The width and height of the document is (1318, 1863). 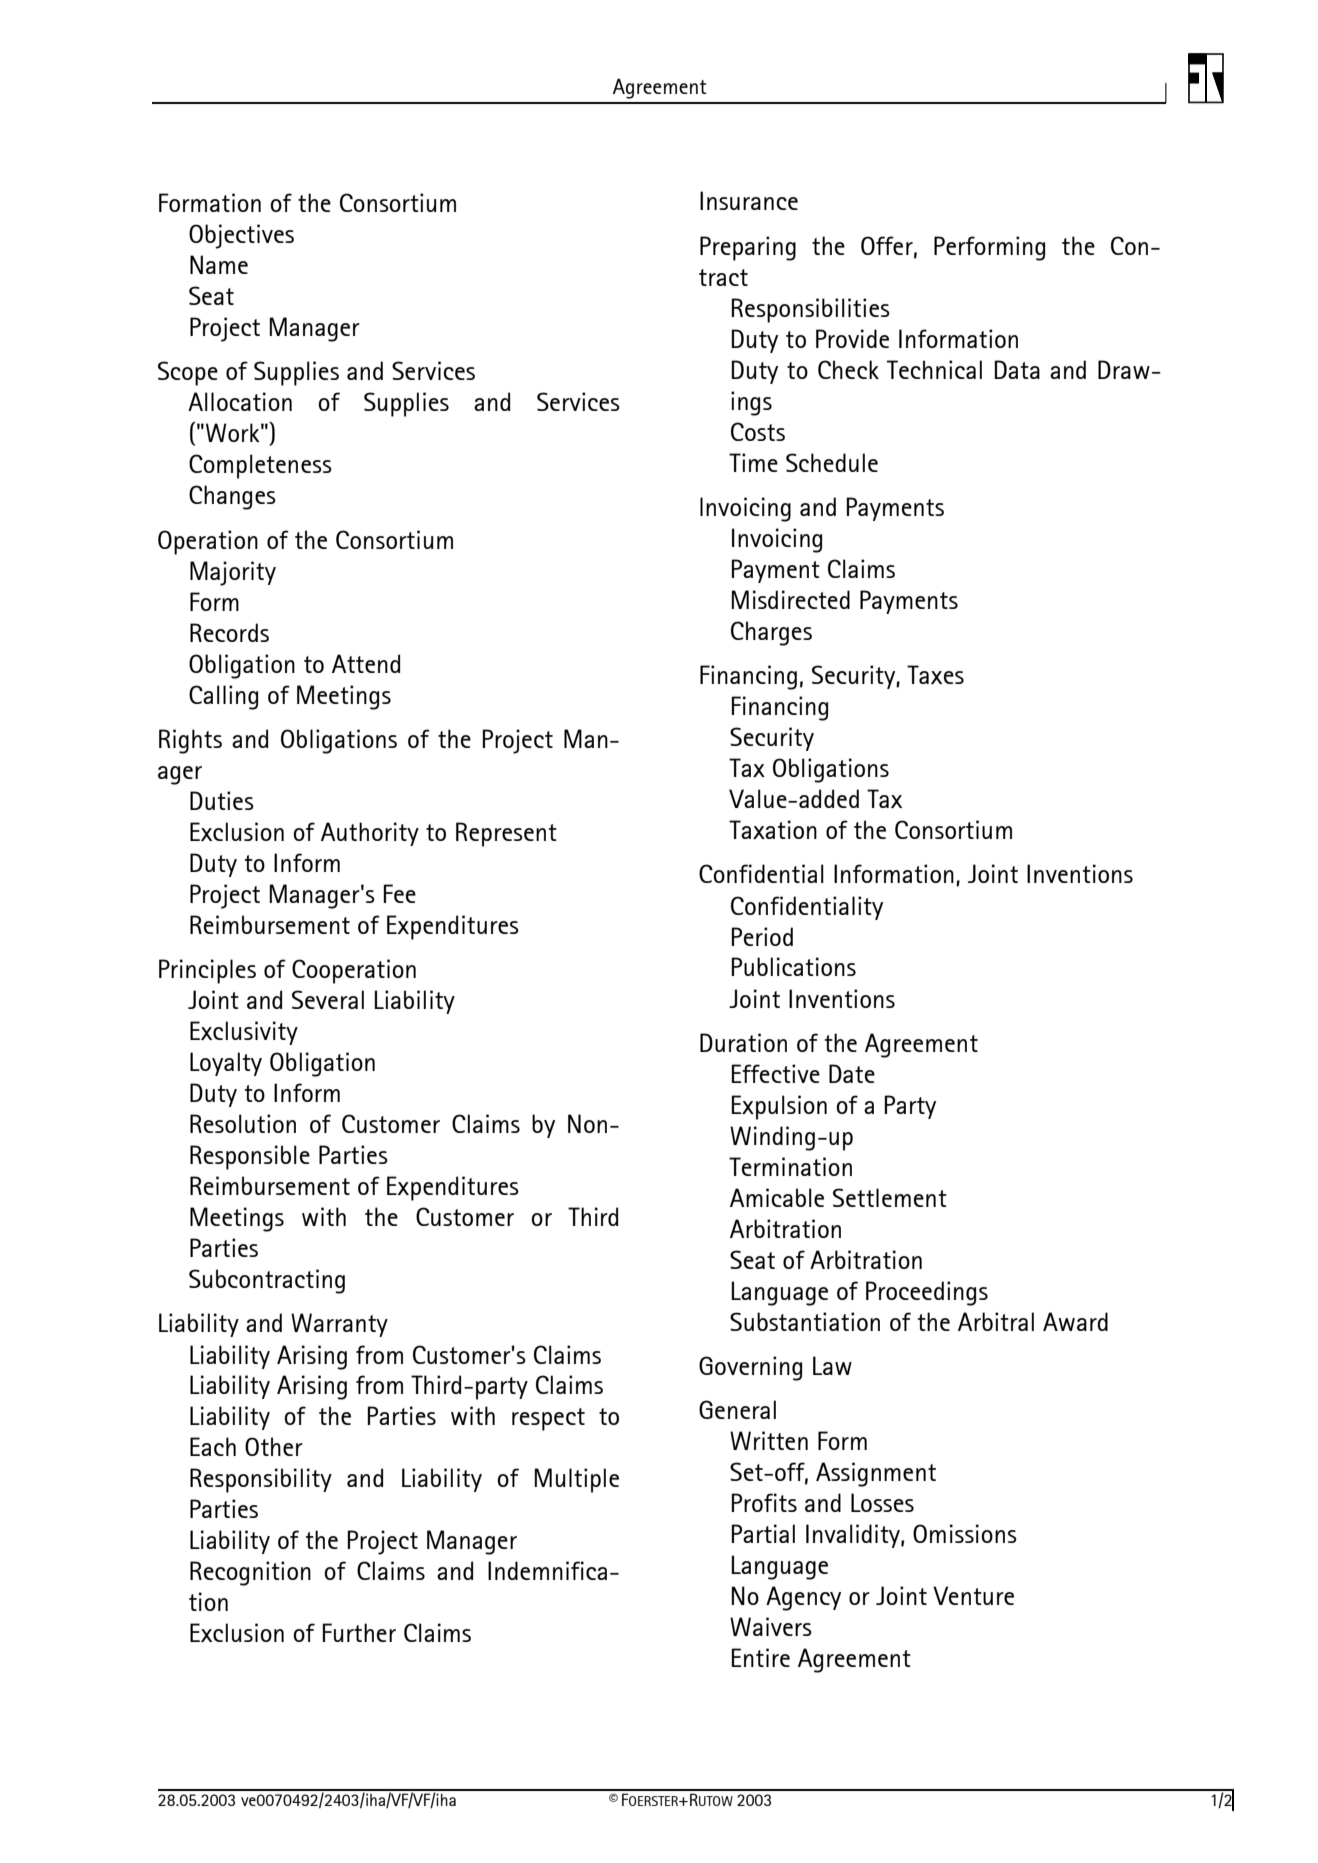 What do you see at coordinates (832, 462) in the document?
I see `Schedule` at bounding box center [832, 462].
